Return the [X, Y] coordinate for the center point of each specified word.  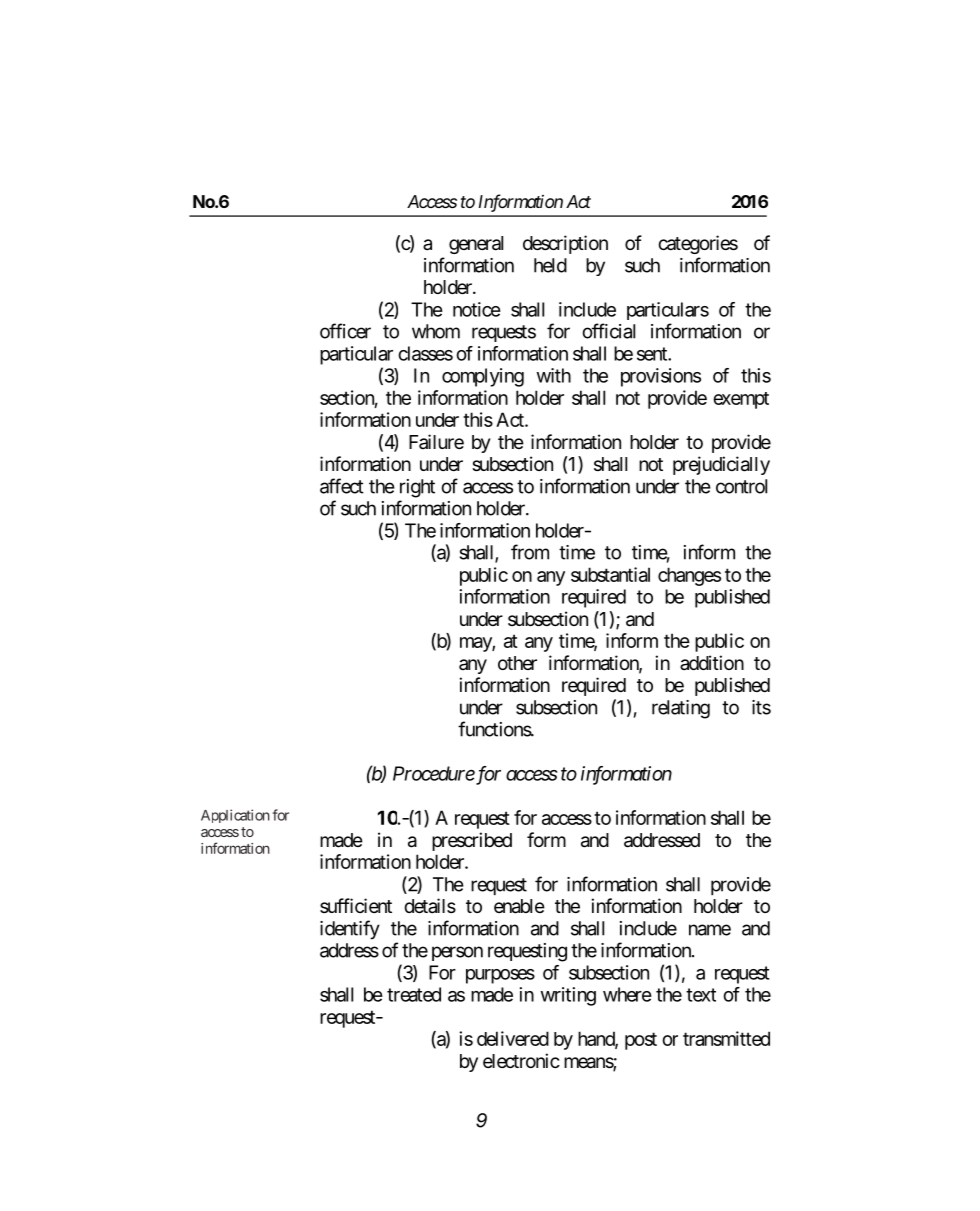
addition [712, 663]
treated [414, 994]
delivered [513, 1038]
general [476, 245]
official [608, 331]
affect [342, 486]
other [517, 663]
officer [345, 331]
